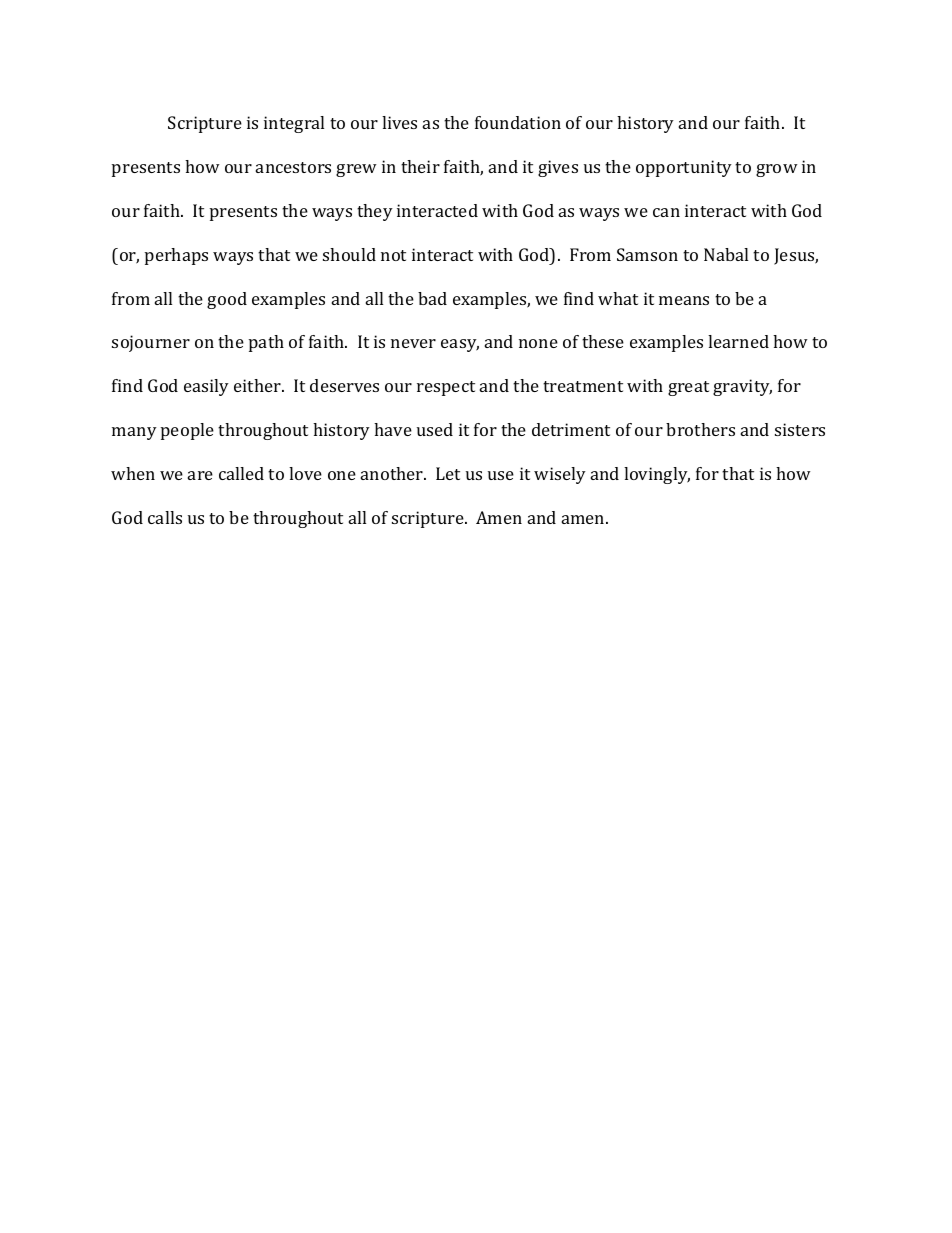 The height and width of the image is (1233, 952). I want to click on can, so click(666, 212).
